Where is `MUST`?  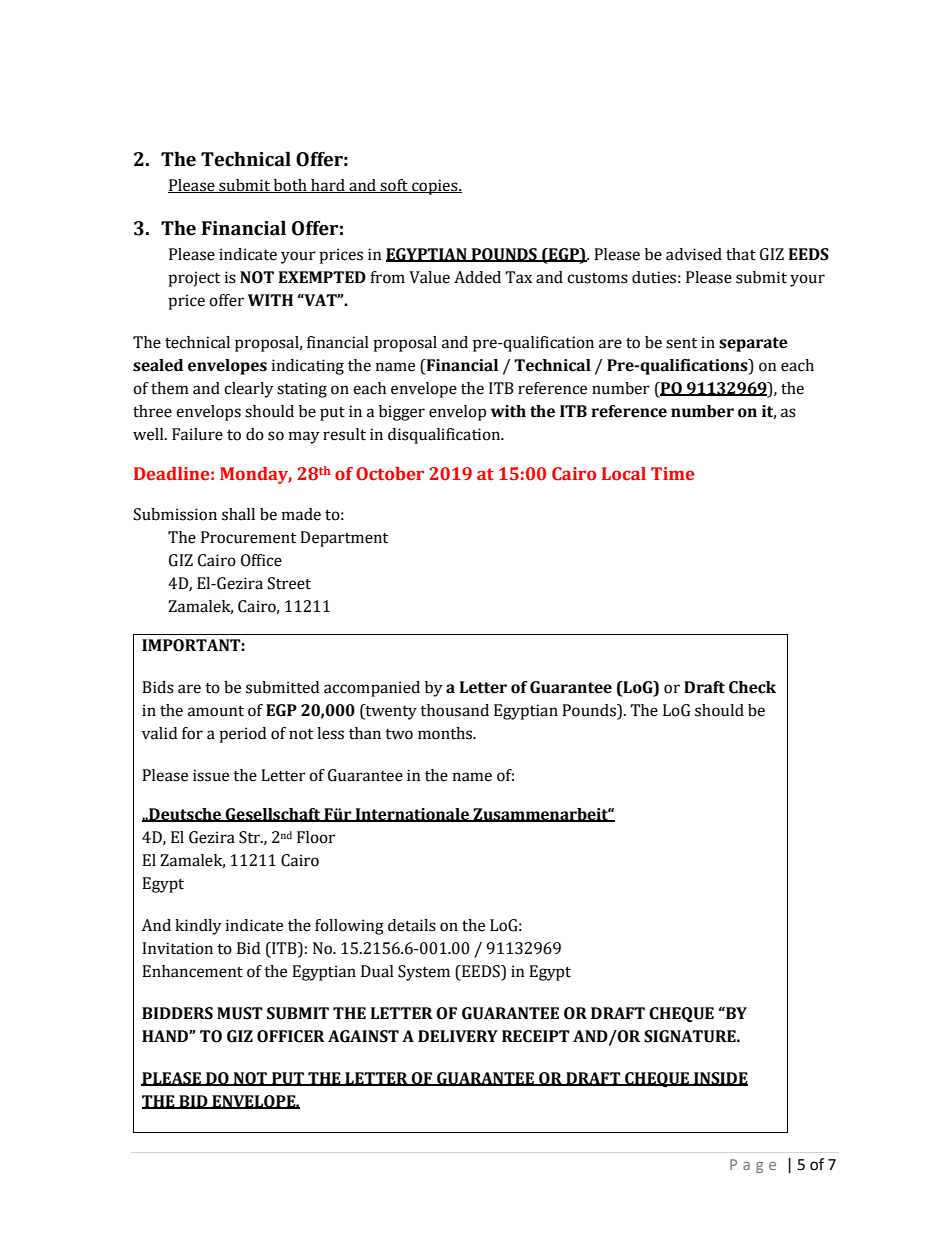 MUST is located at coordinates (240, 1013).
